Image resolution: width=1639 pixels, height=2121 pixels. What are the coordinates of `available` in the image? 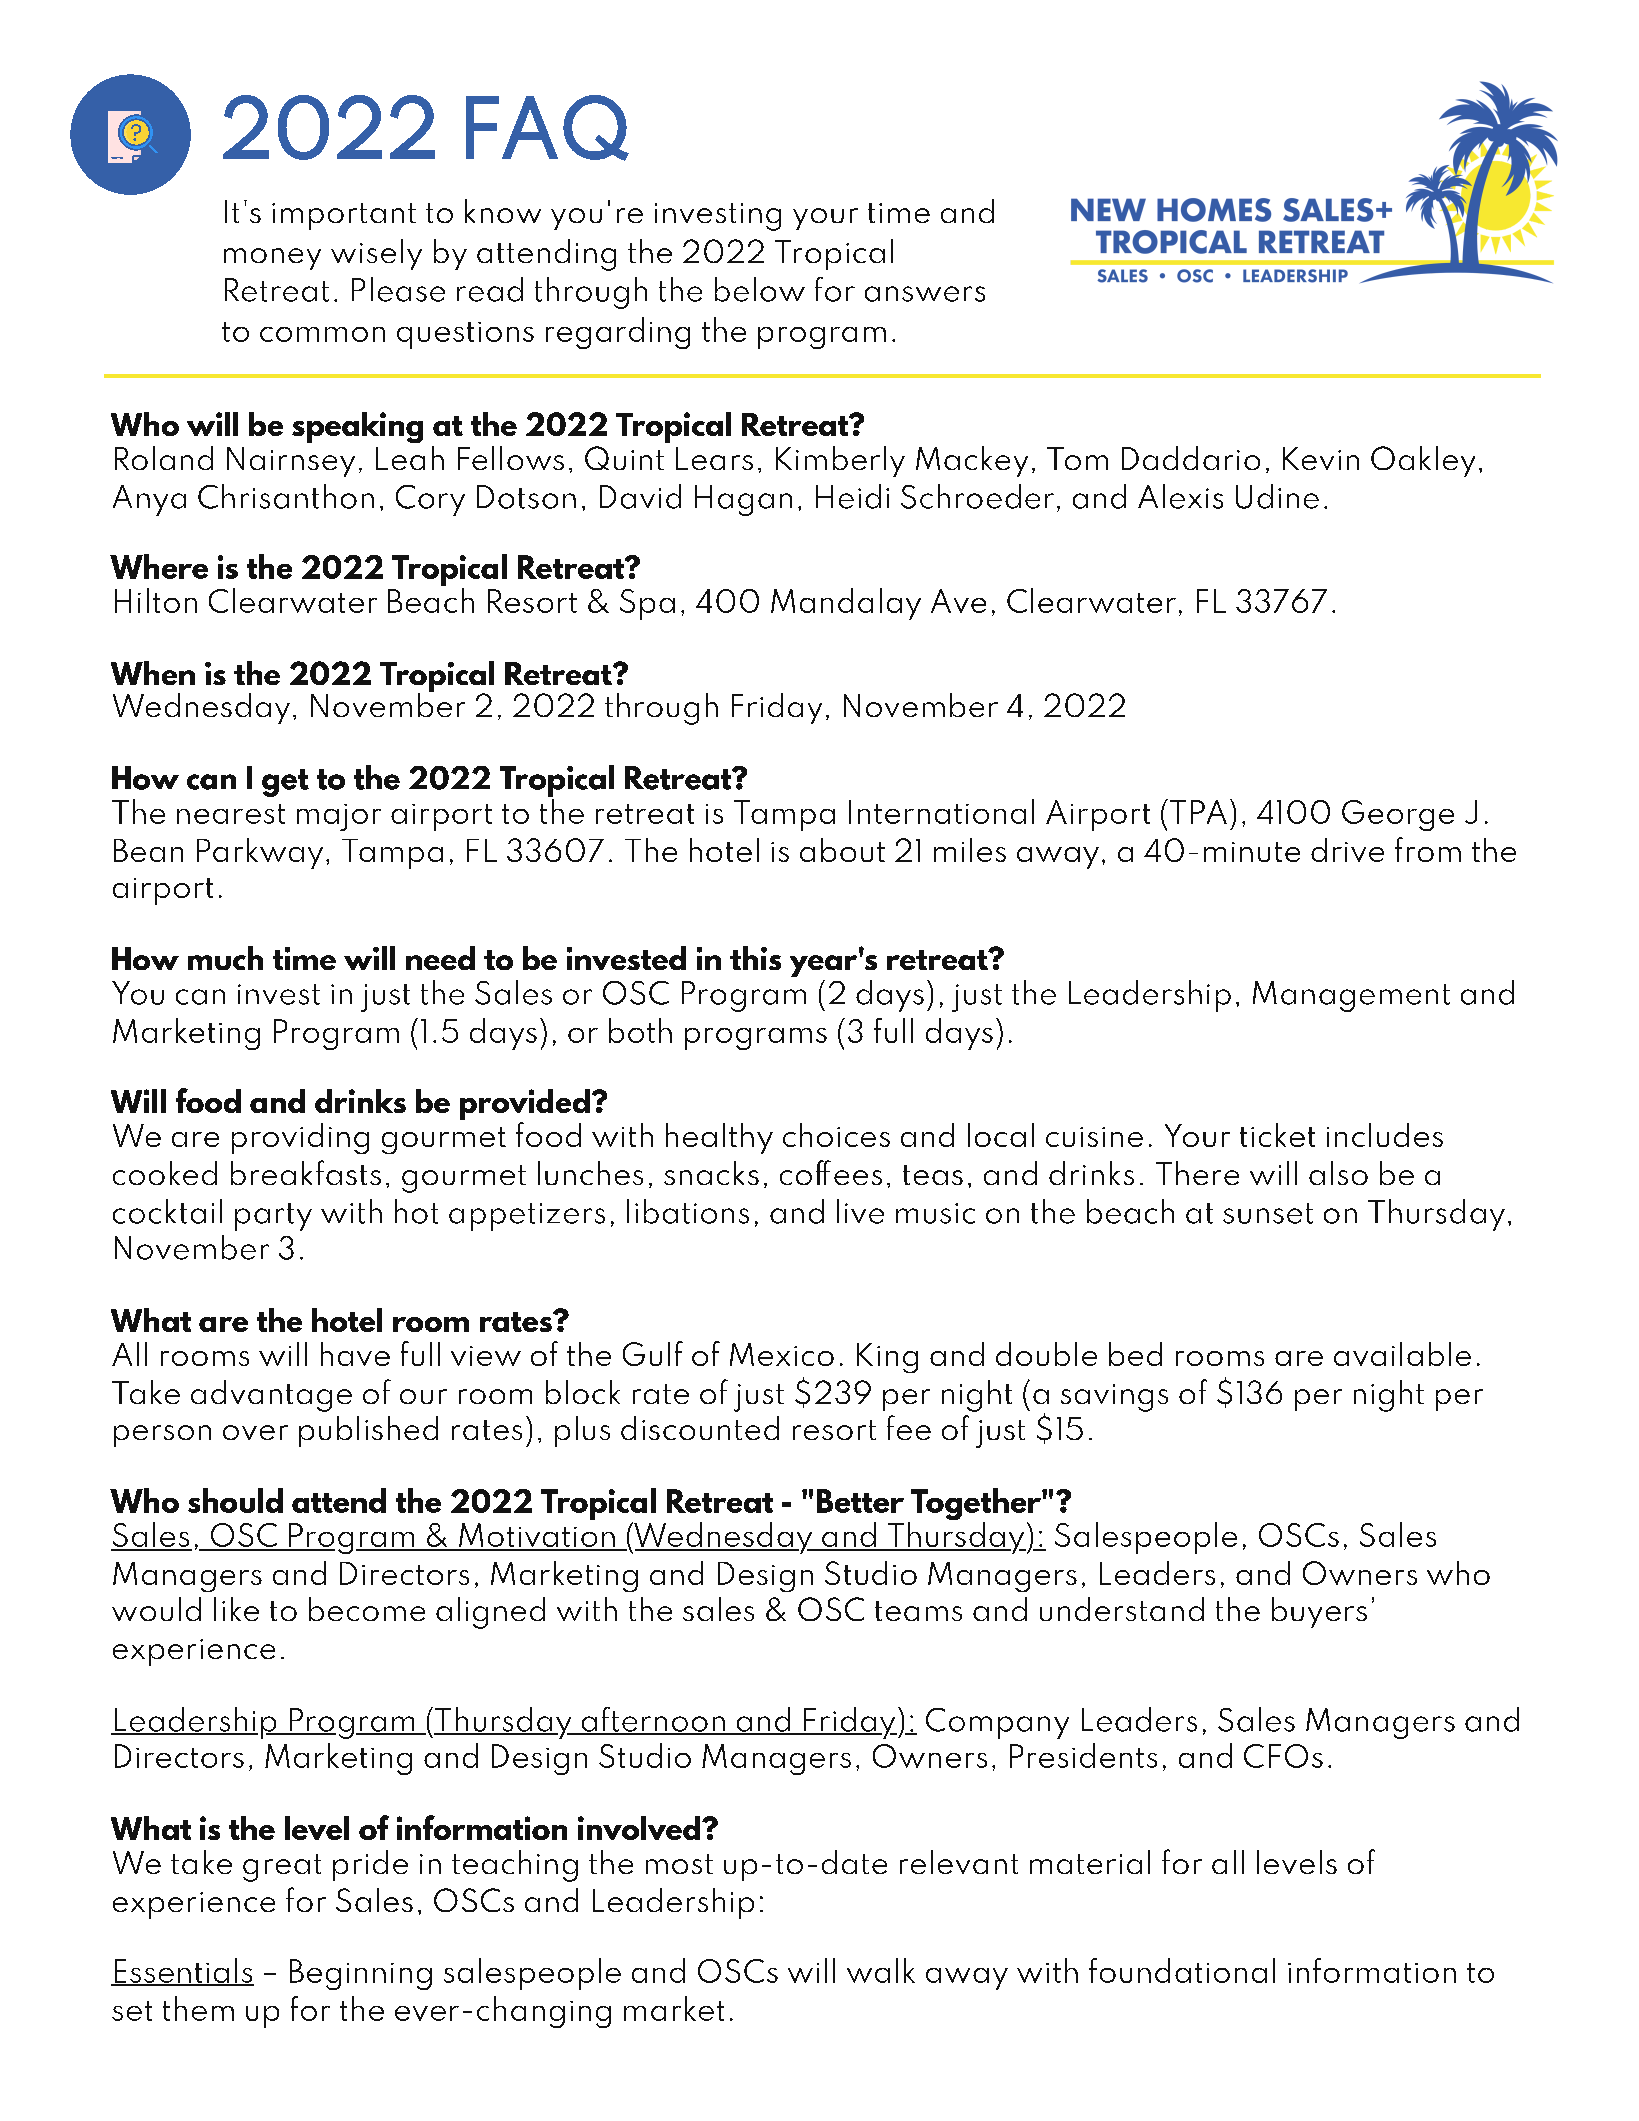 It's located at (1402, 1354).
